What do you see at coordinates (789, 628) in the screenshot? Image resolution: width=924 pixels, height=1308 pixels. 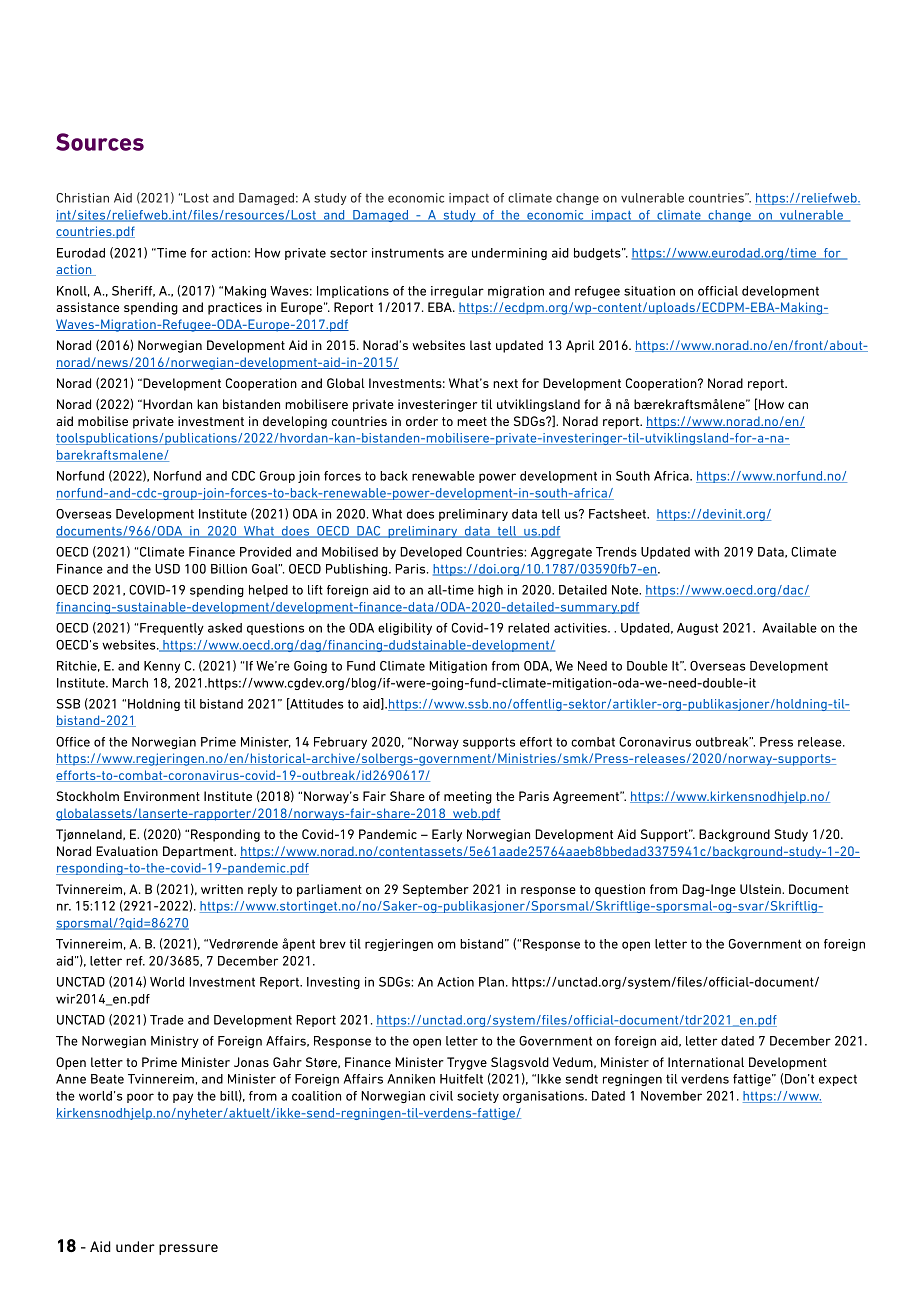 I see `Available` at bounding box center [789, 628].
